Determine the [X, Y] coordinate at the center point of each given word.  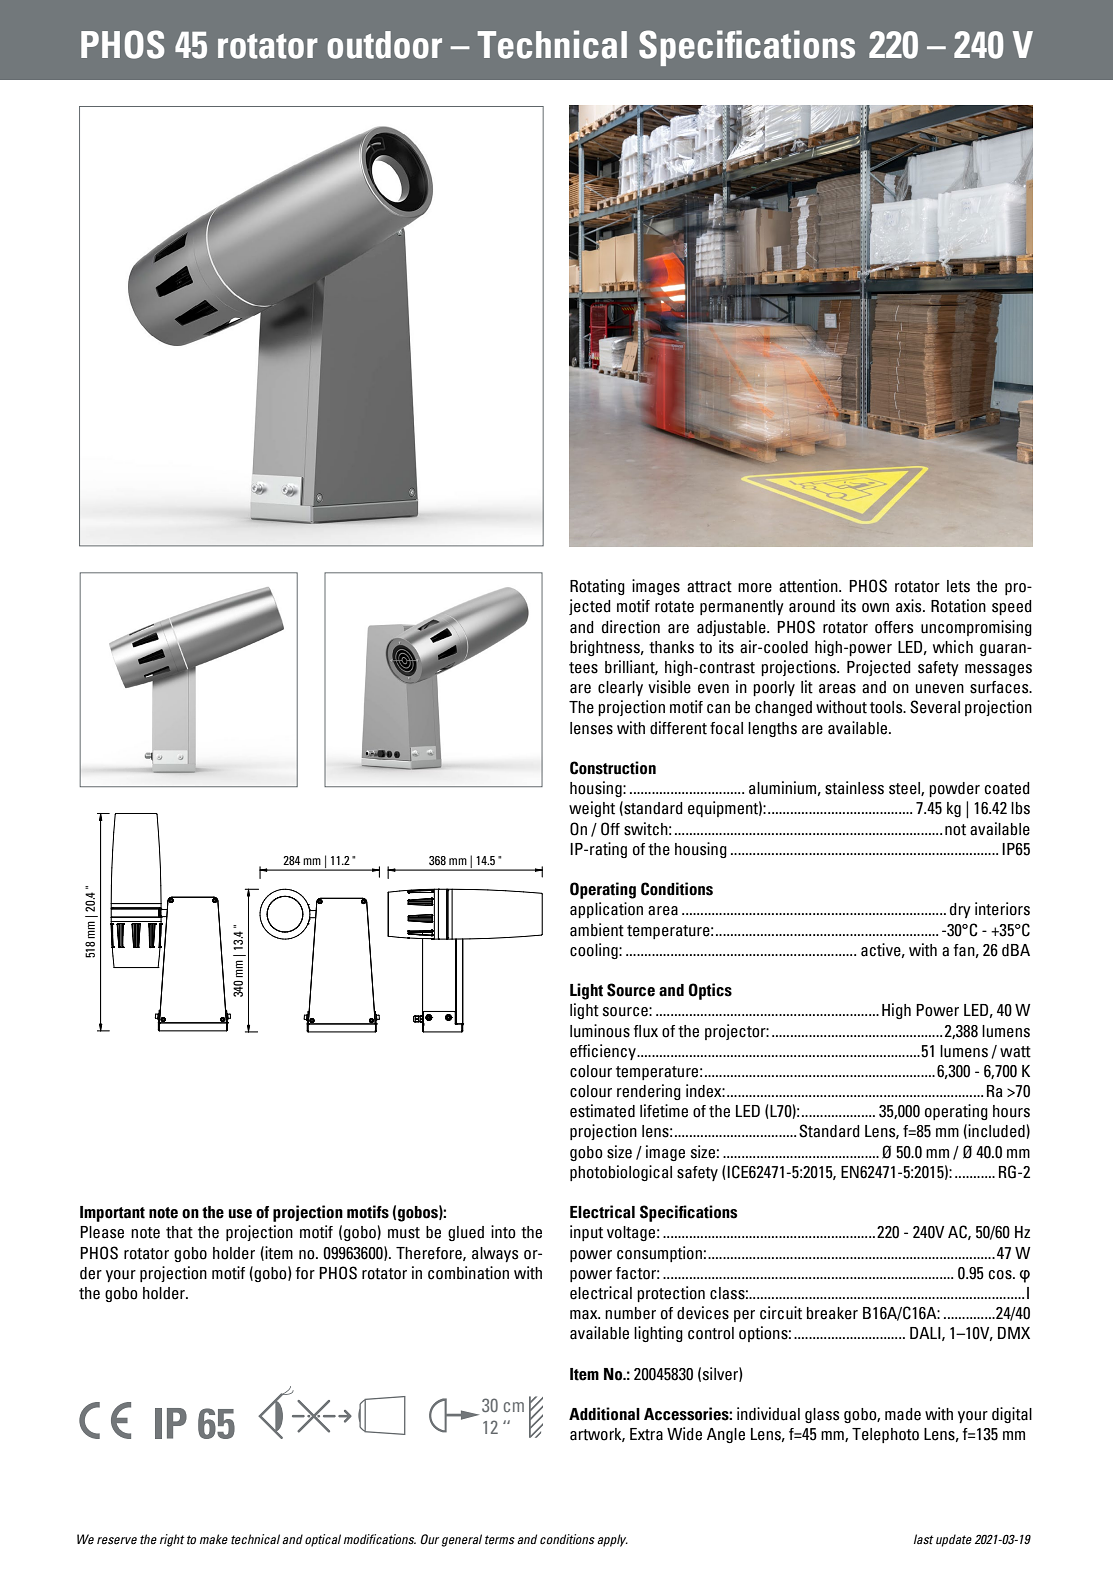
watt [1015, 1052]
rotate [674, 607]
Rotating [597, 587]
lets [958, 586]
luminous [600, 1031]
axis [910, 606]
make [214, 1539]
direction [631, 627]
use [240, 1214]
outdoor [384, 45]
